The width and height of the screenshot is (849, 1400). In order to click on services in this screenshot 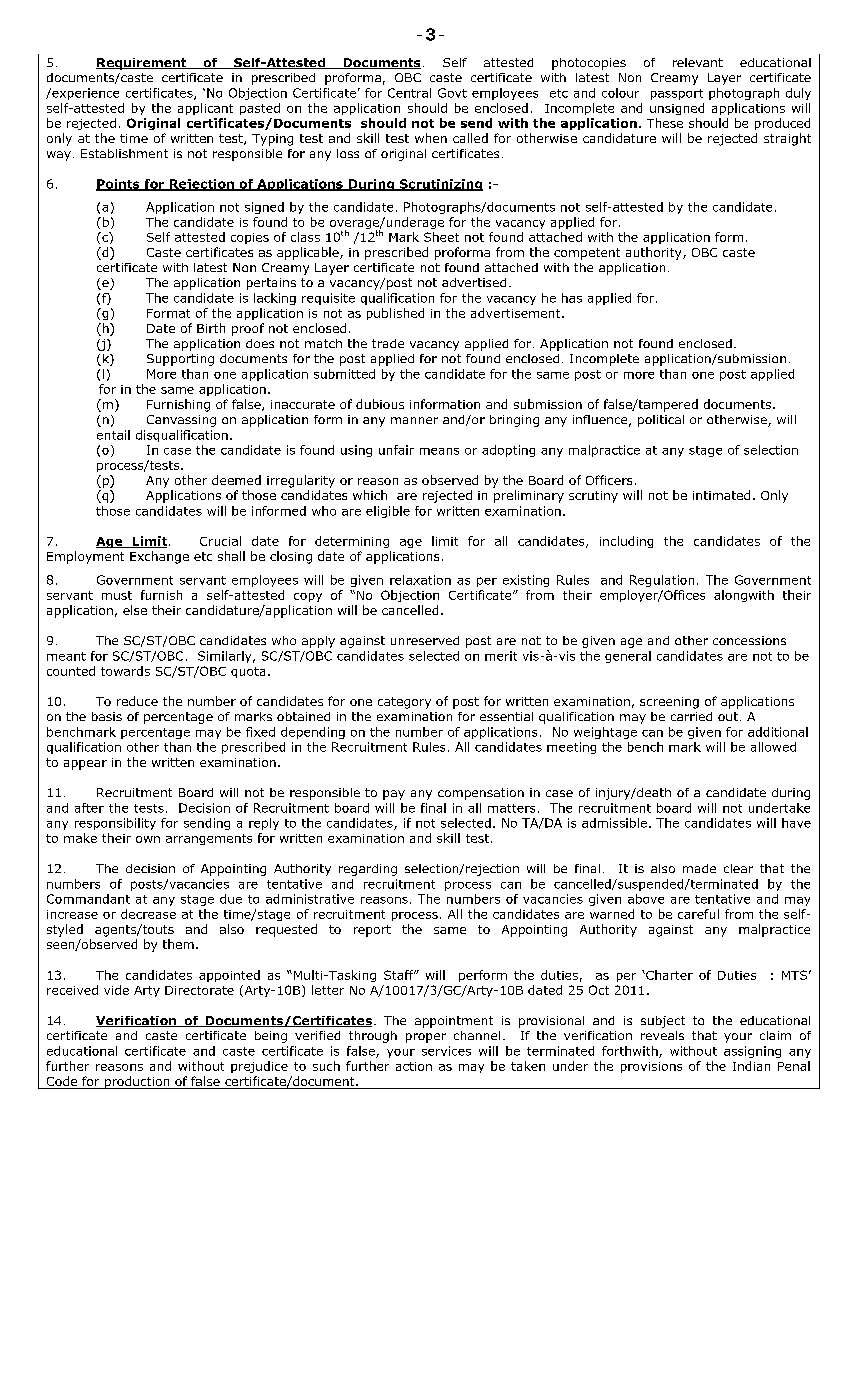, I will do `click(446, 1051)`.
